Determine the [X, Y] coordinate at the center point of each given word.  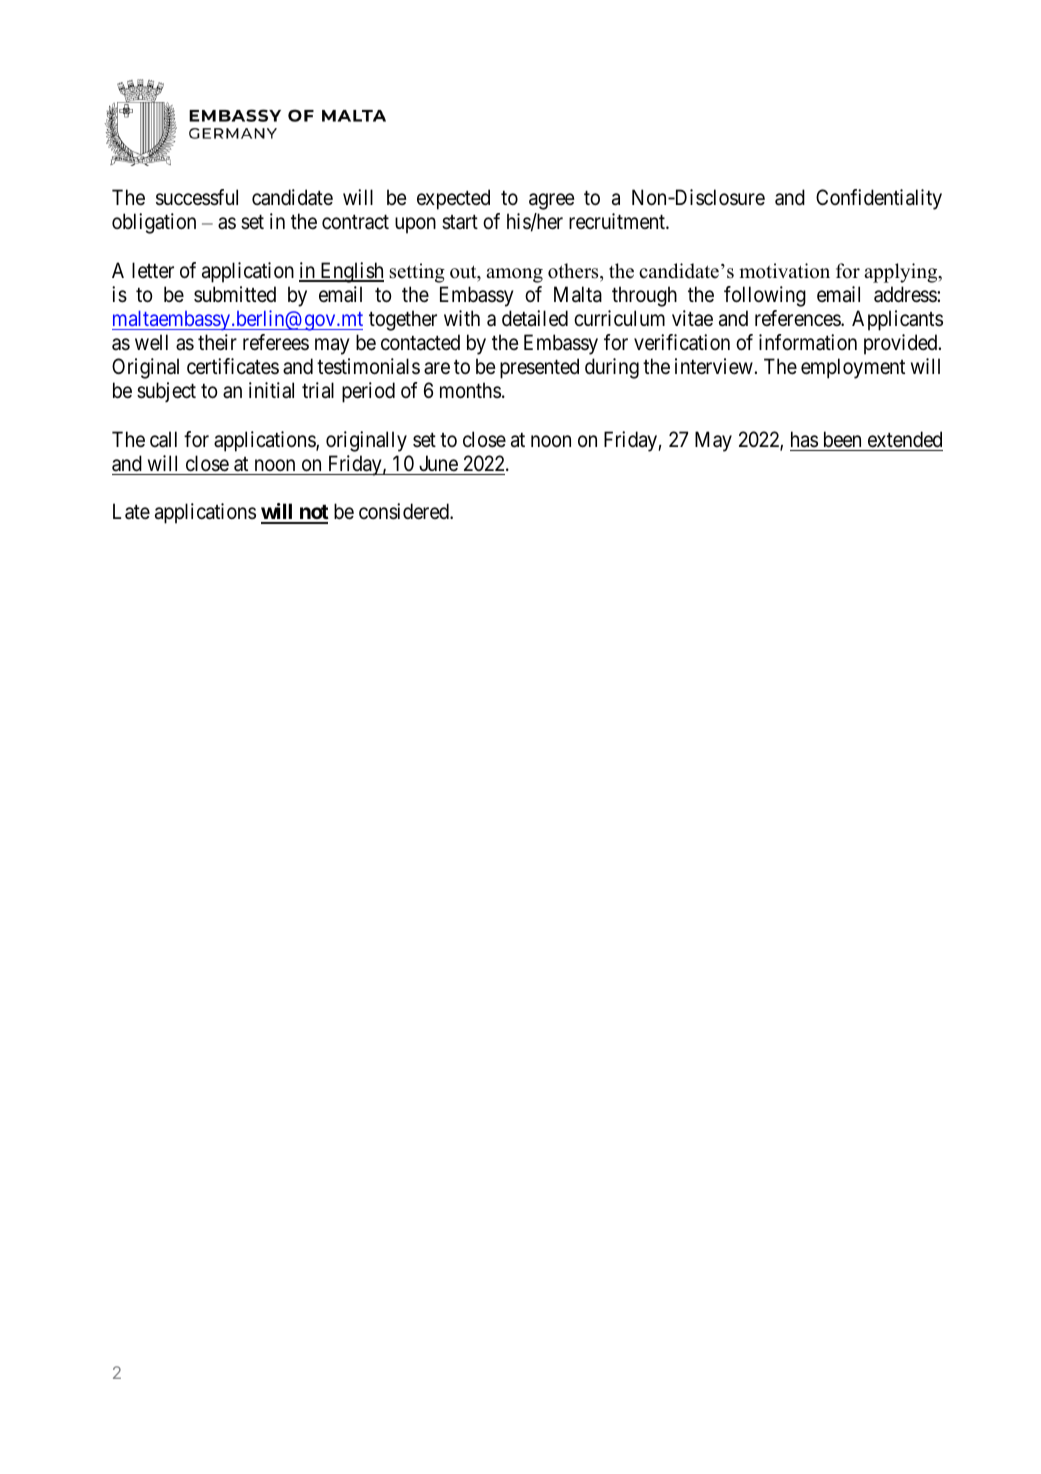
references [798, 318]
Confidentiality [879, 199]
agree [552, 202]
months [470, 390]
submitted [235, 294]
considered [405, 511]
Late [131, 511]
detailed [535, 318]
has [804, 439]
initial [271, 390]
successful [197, 197]
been [842, 439]
